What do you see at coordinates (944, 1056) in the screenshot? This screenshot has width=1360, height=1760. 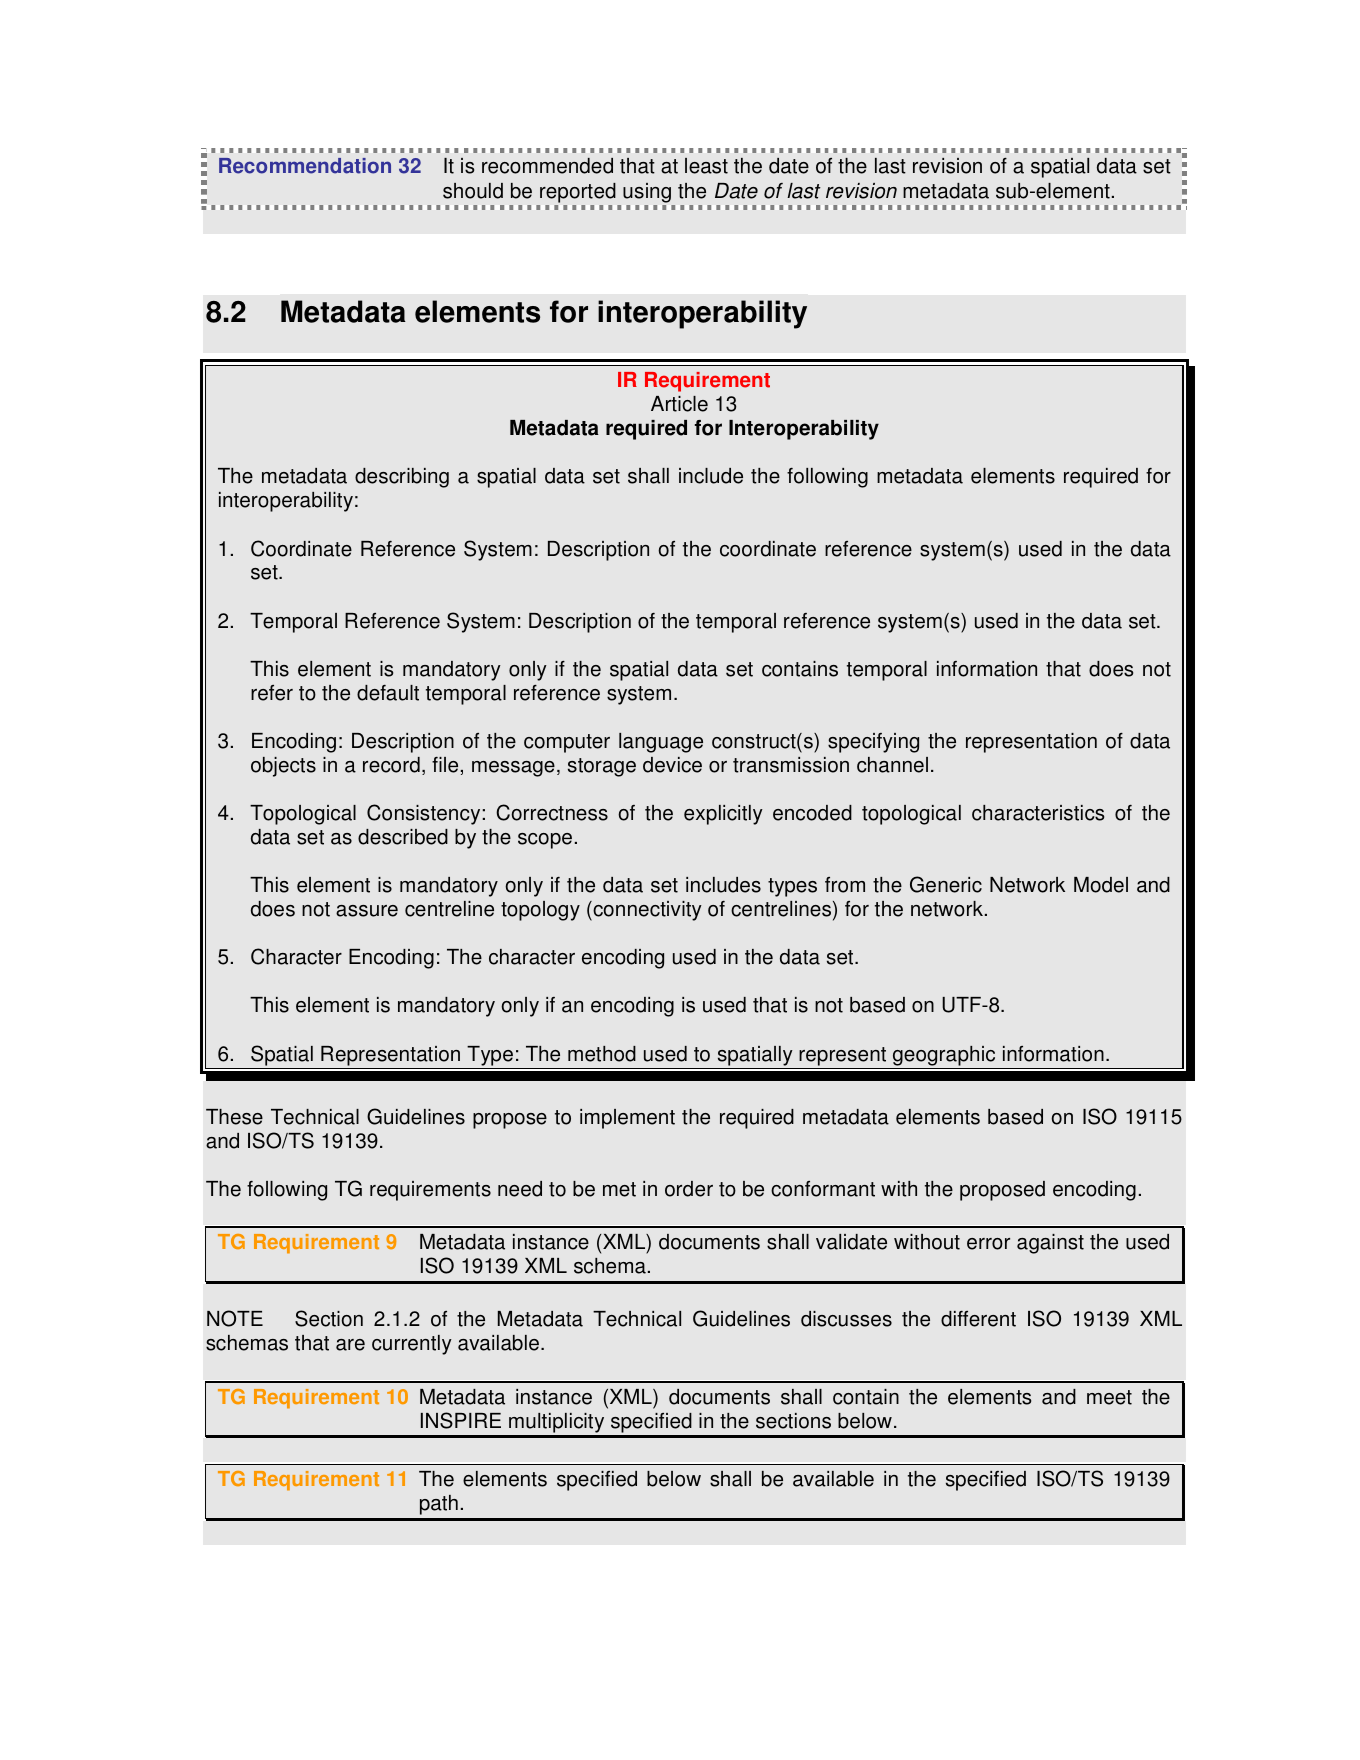 I see `geographic` at bounding box center [944, 1056].
